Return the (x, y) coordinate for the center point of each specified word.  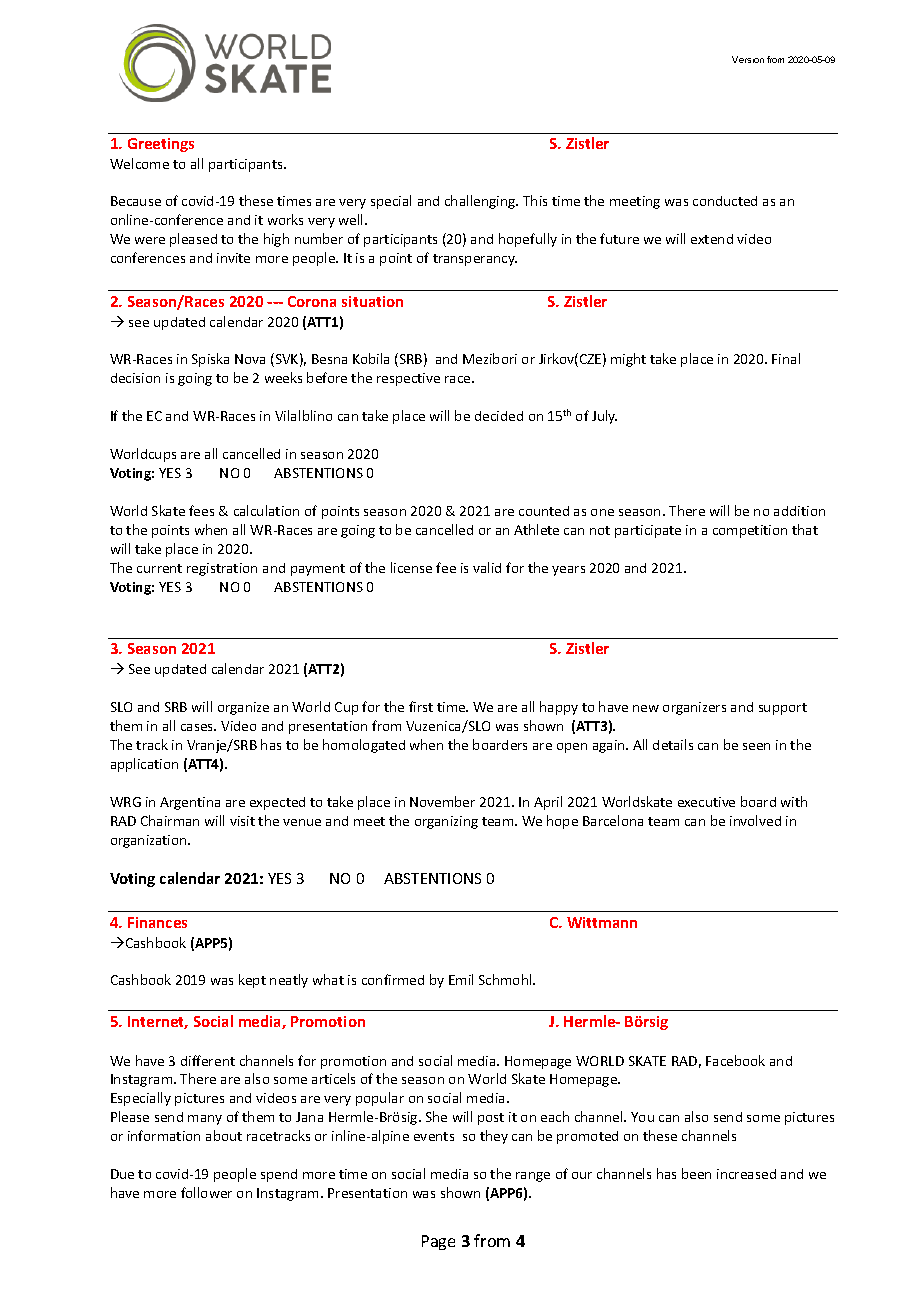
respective (408, 379)
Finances (157, 922)
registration (222, 569)
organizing (446, 822)
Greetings (161, 145)
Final (786, 358)
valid (487, 567)
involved (755, 820)
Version (748, 59)
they (494, 1137)
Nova (250, 359)
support (783, 709)
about (224, 1135)
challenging (481, 202)
